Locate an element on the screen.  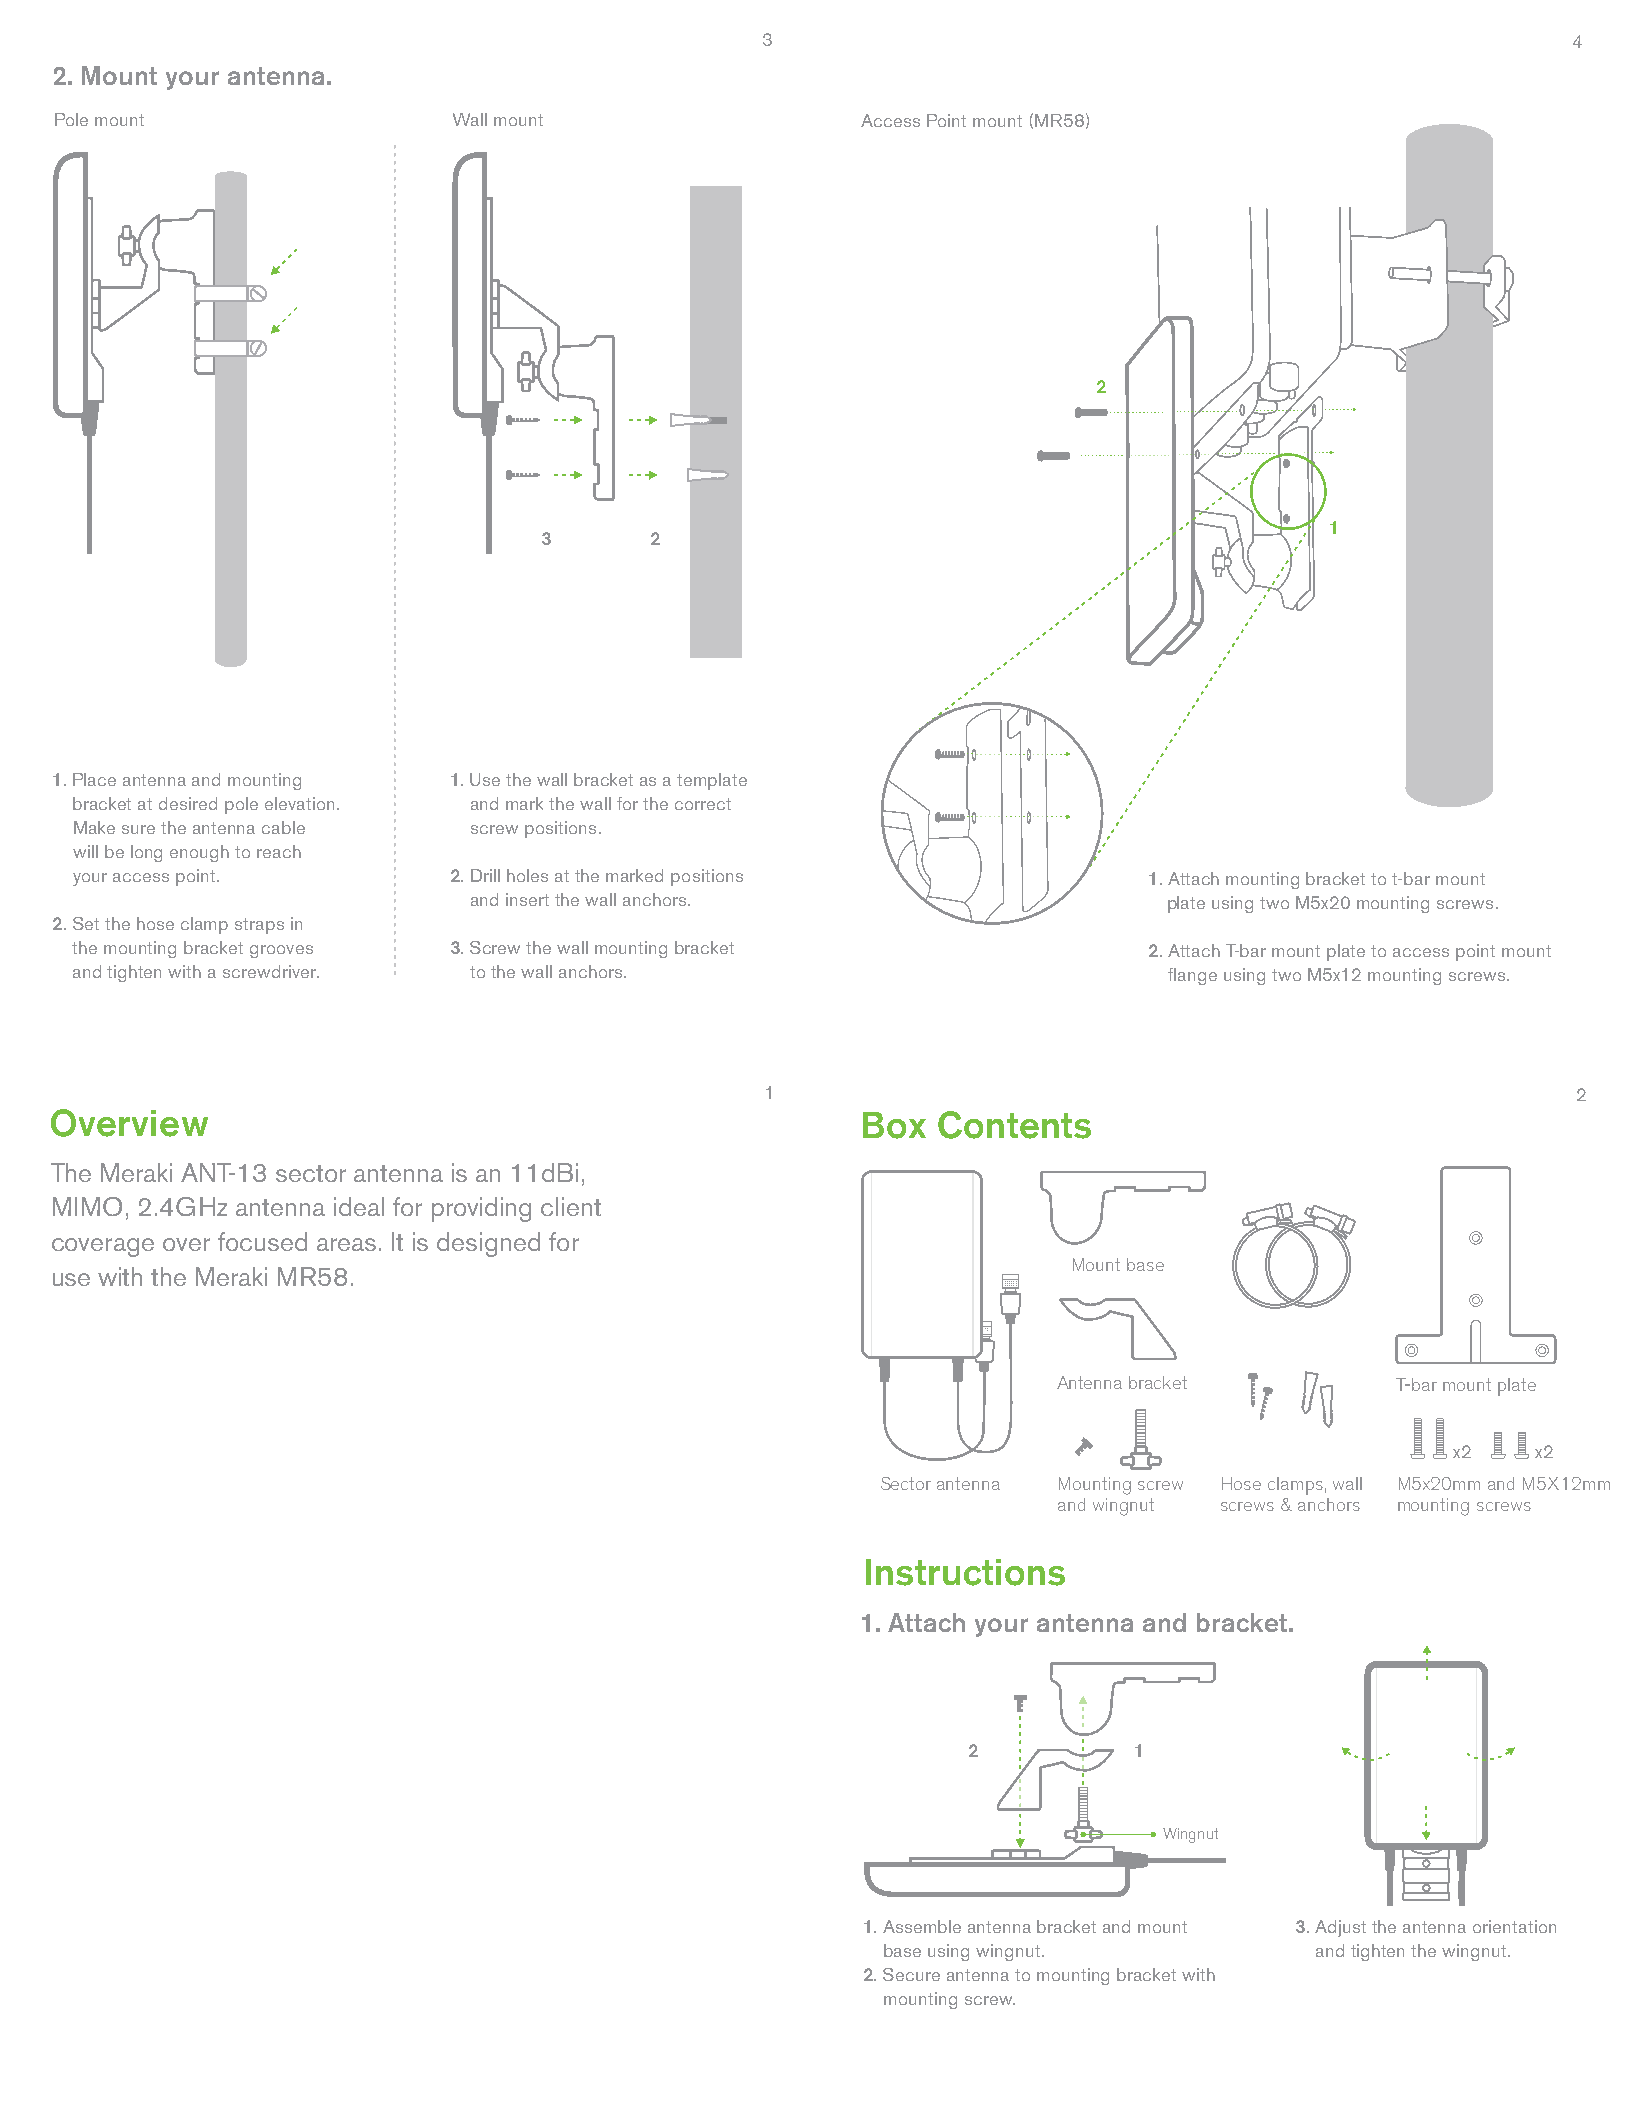
Instructions is located at coordinates (965, 1572).
